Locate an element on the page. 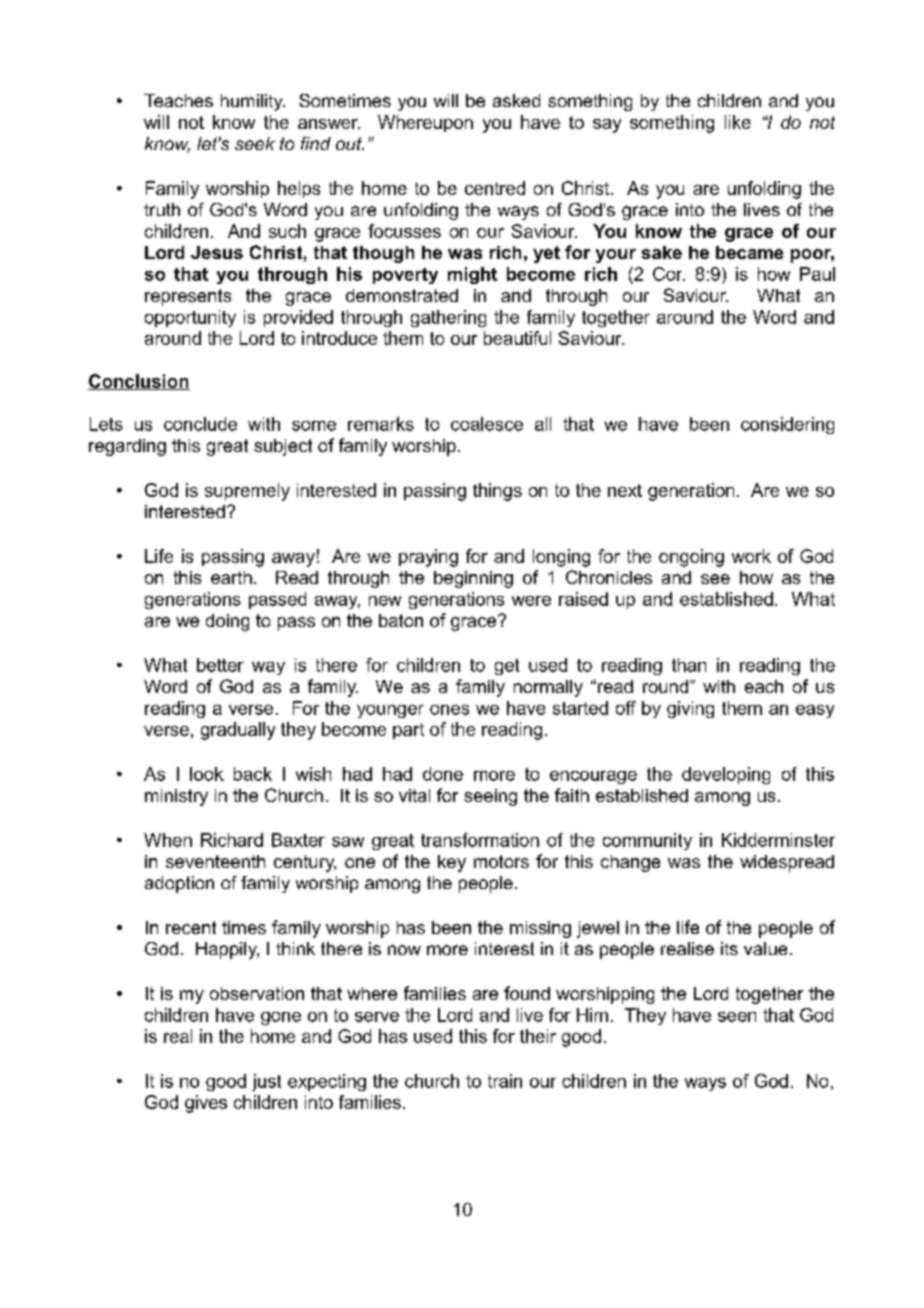  asked is located at coordinates (516, 100).
